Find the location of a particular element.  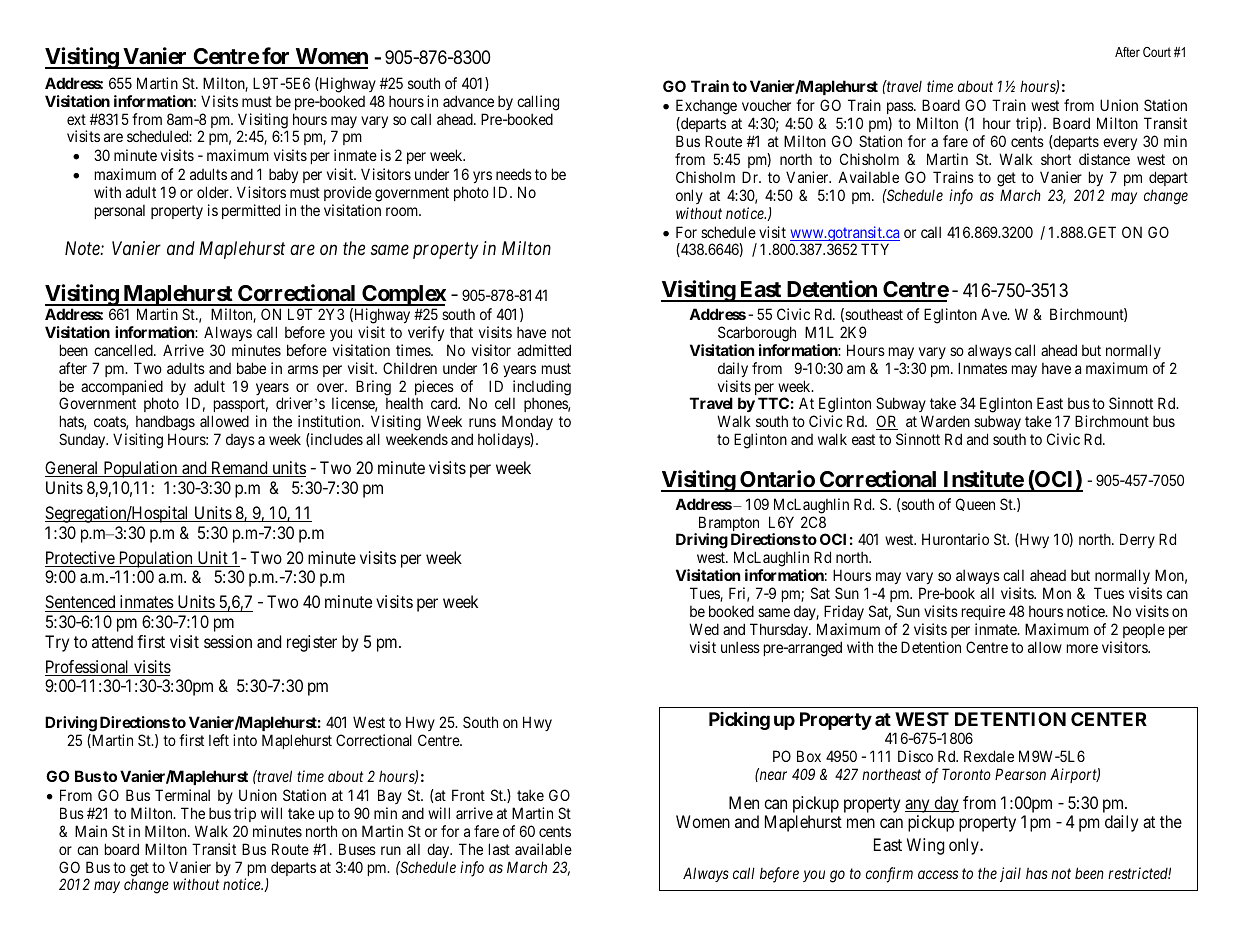

ext is located at coordinates (76, 119).
